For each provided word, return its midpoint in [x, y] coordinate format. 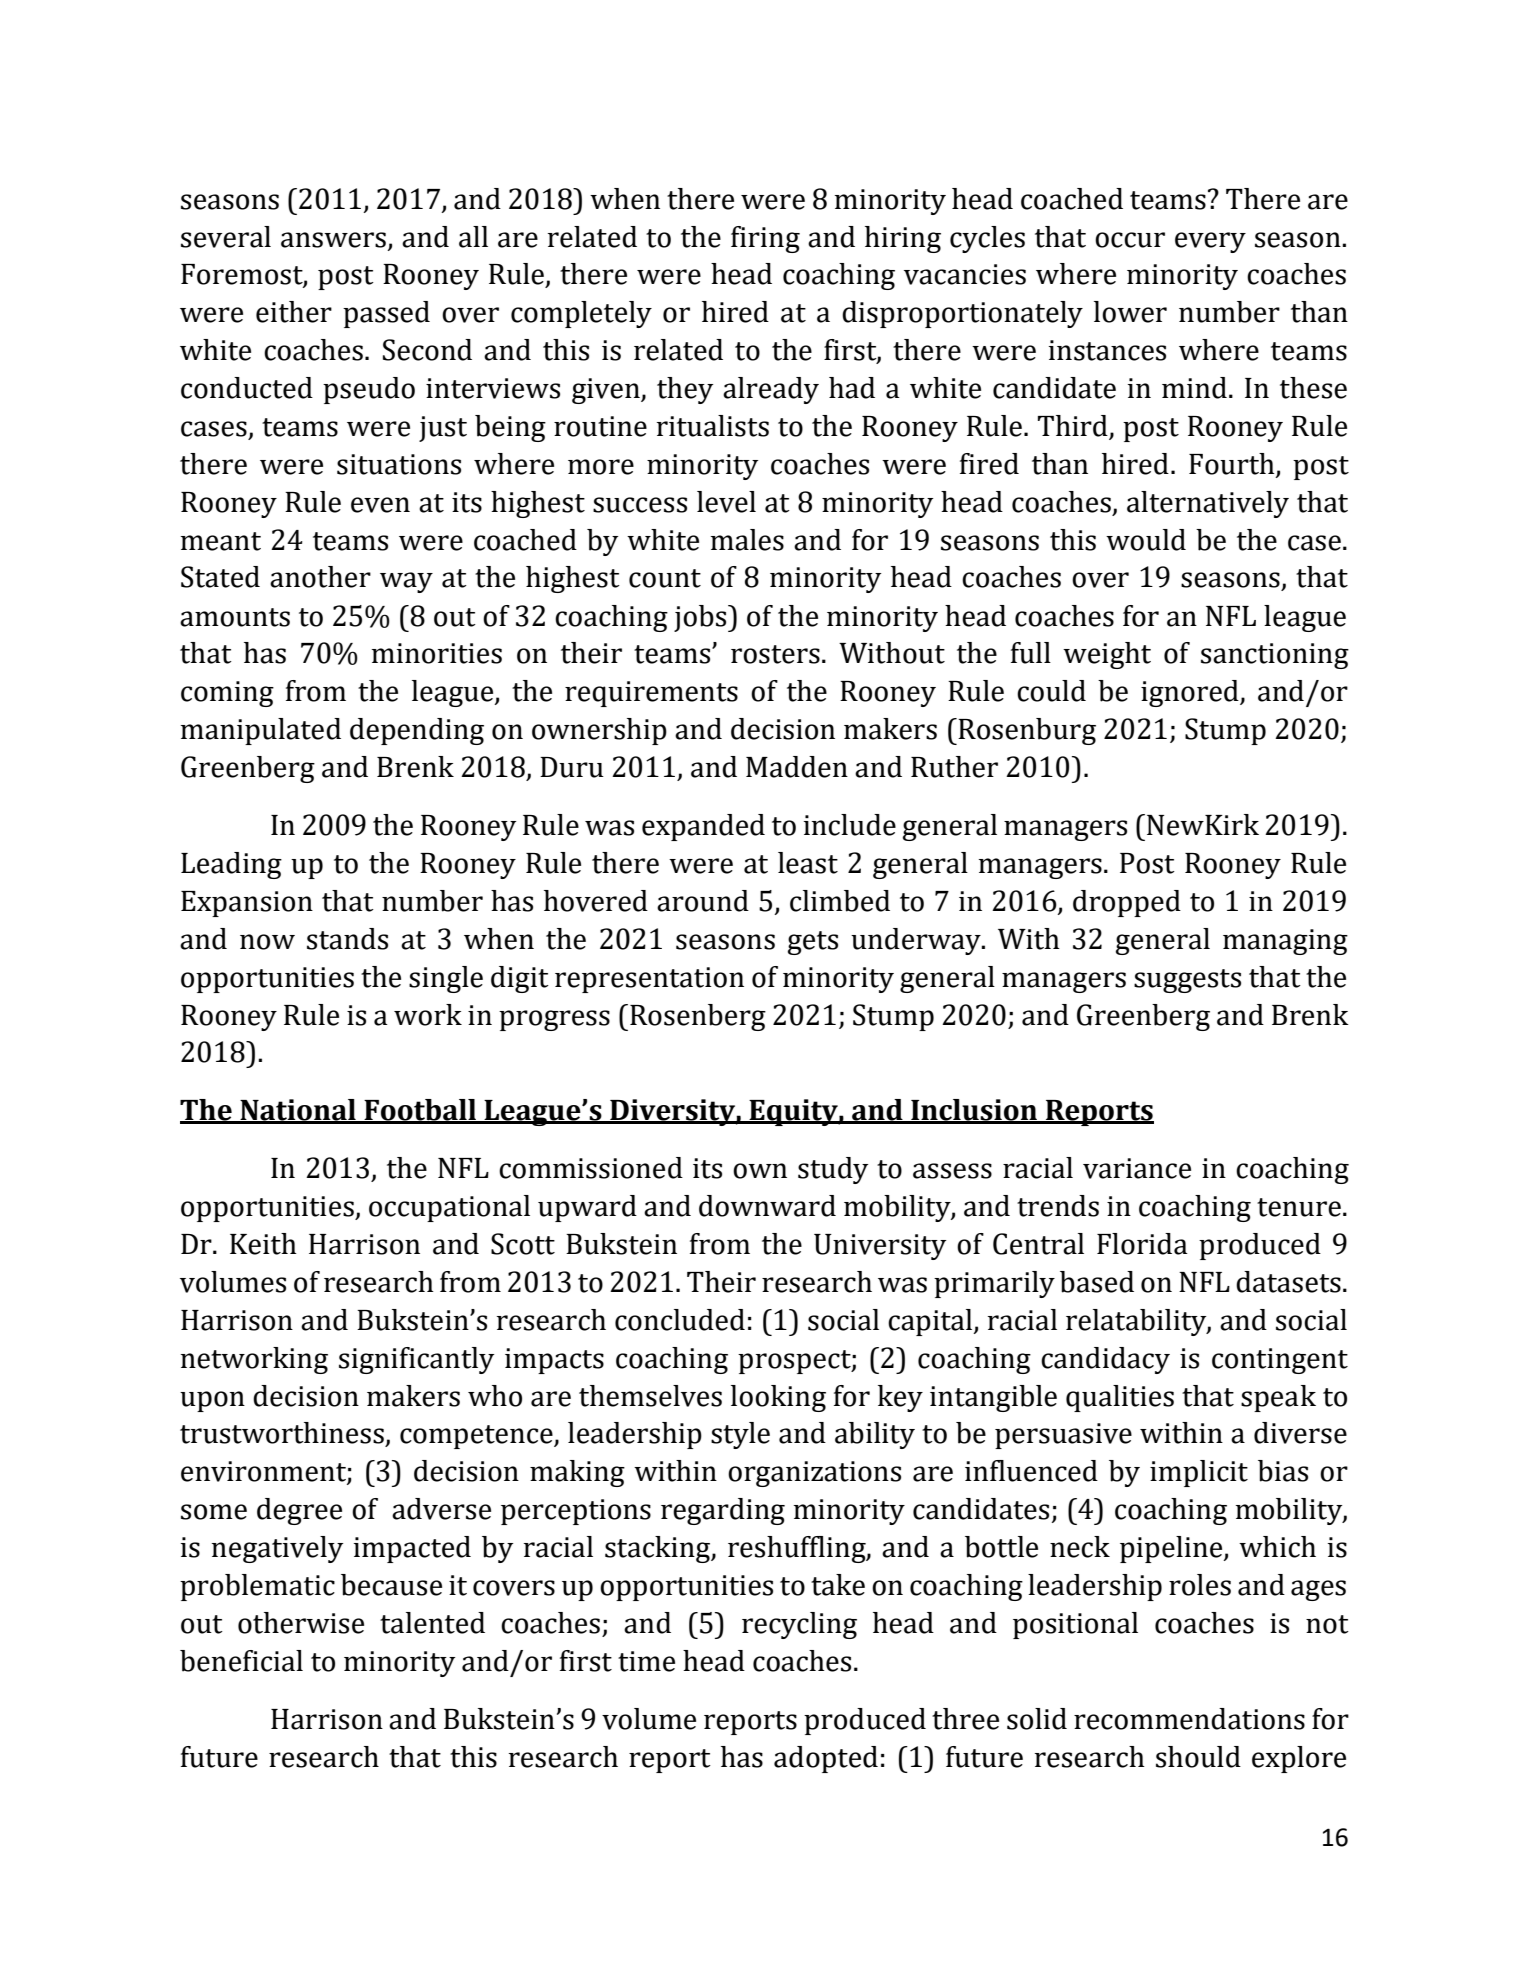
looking [778, 1398]
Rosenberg [698, 1017]
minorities [437, 653]
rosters [775, 654]
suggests [1187, 981]
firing [765, 239]
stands [347, 939]
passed [386, 314]
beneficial [241, 1661]
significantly [416, 1360]
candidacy [1105, 1360]
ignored [1191, 693]
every [1210, 242]
